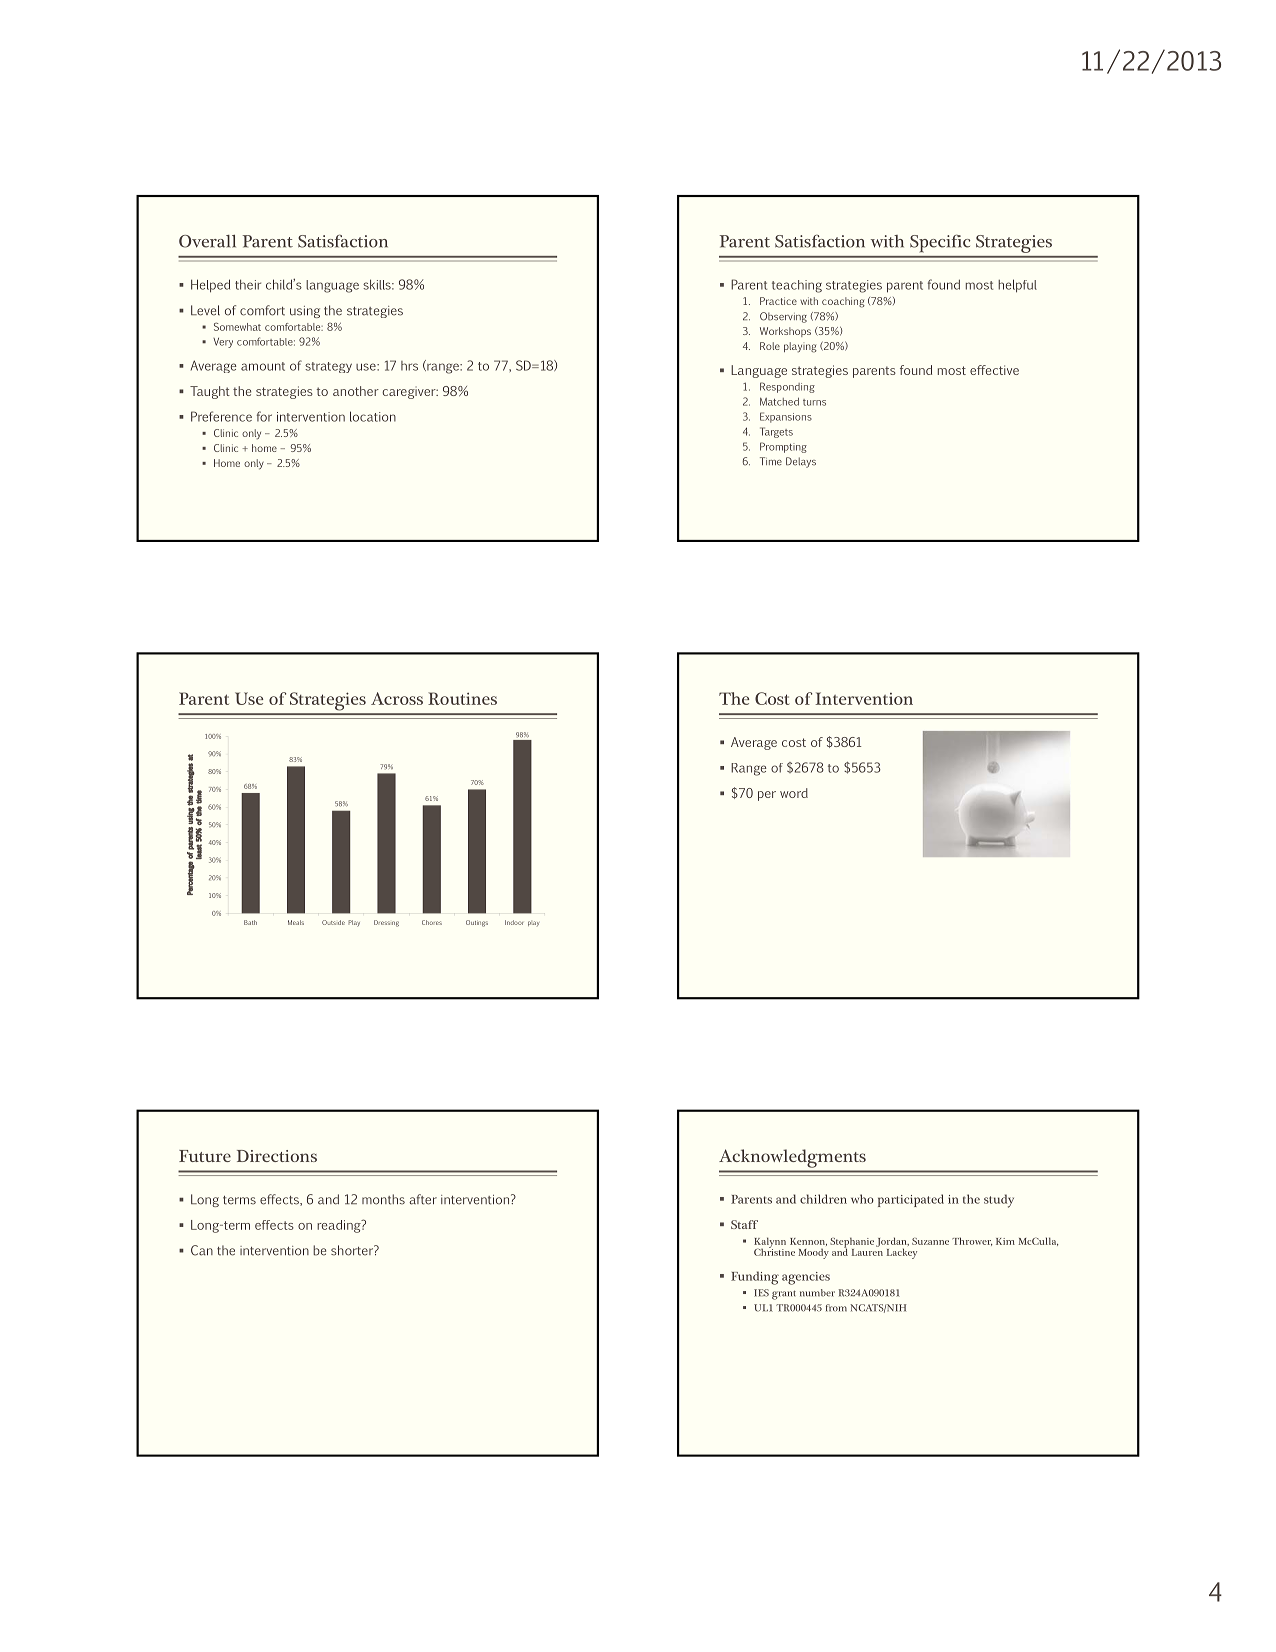 The height and width of the screenshot is (1652, 1276). What do you see at coordinates (940, 243) in the screenshot?
I see `Specific` at bounding box center [940, 243].
